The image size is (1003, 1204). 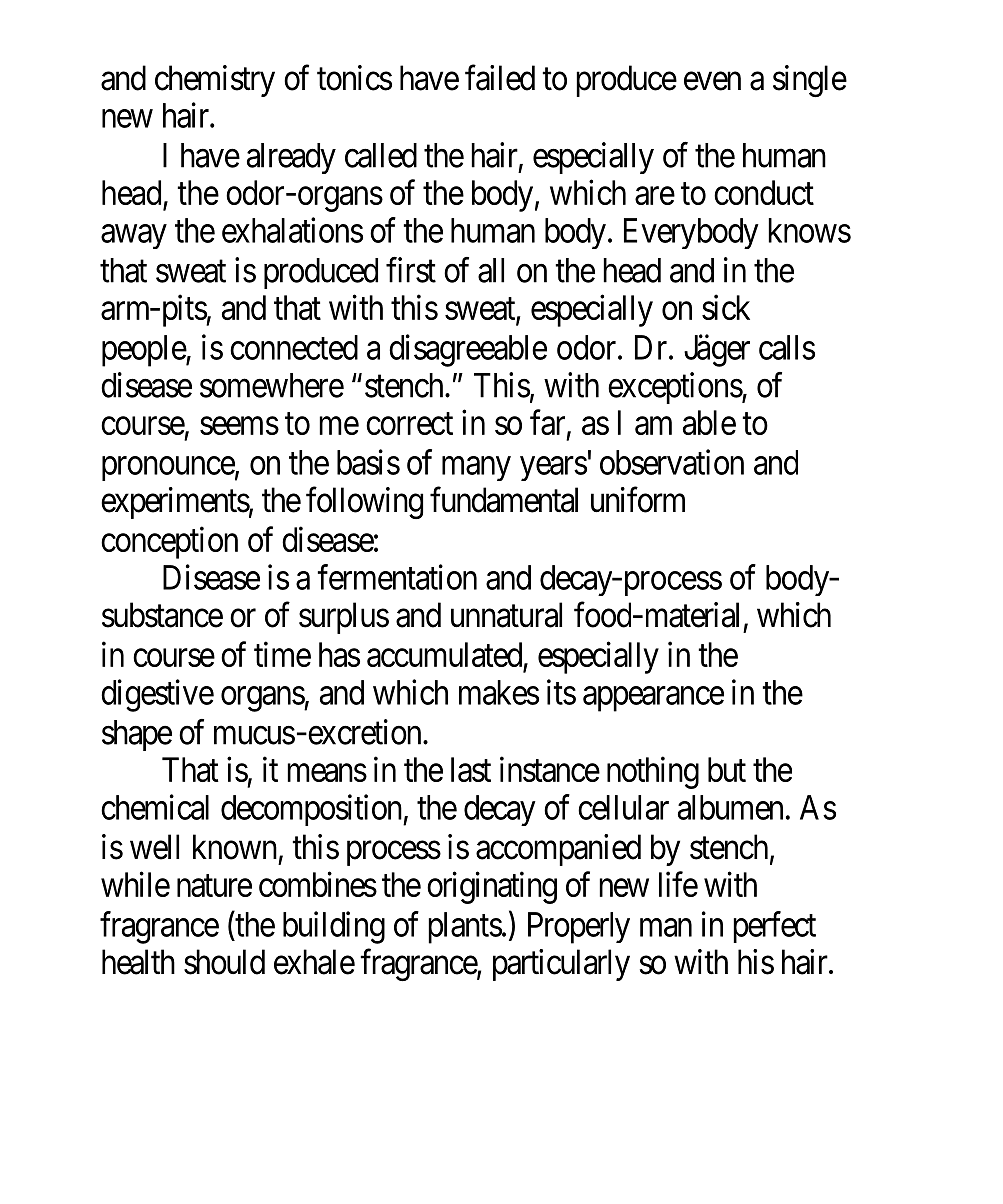 What do you see at coordinates (169, 543) in the screenshot?
I see `conception` at bounding box center [169, 543].
